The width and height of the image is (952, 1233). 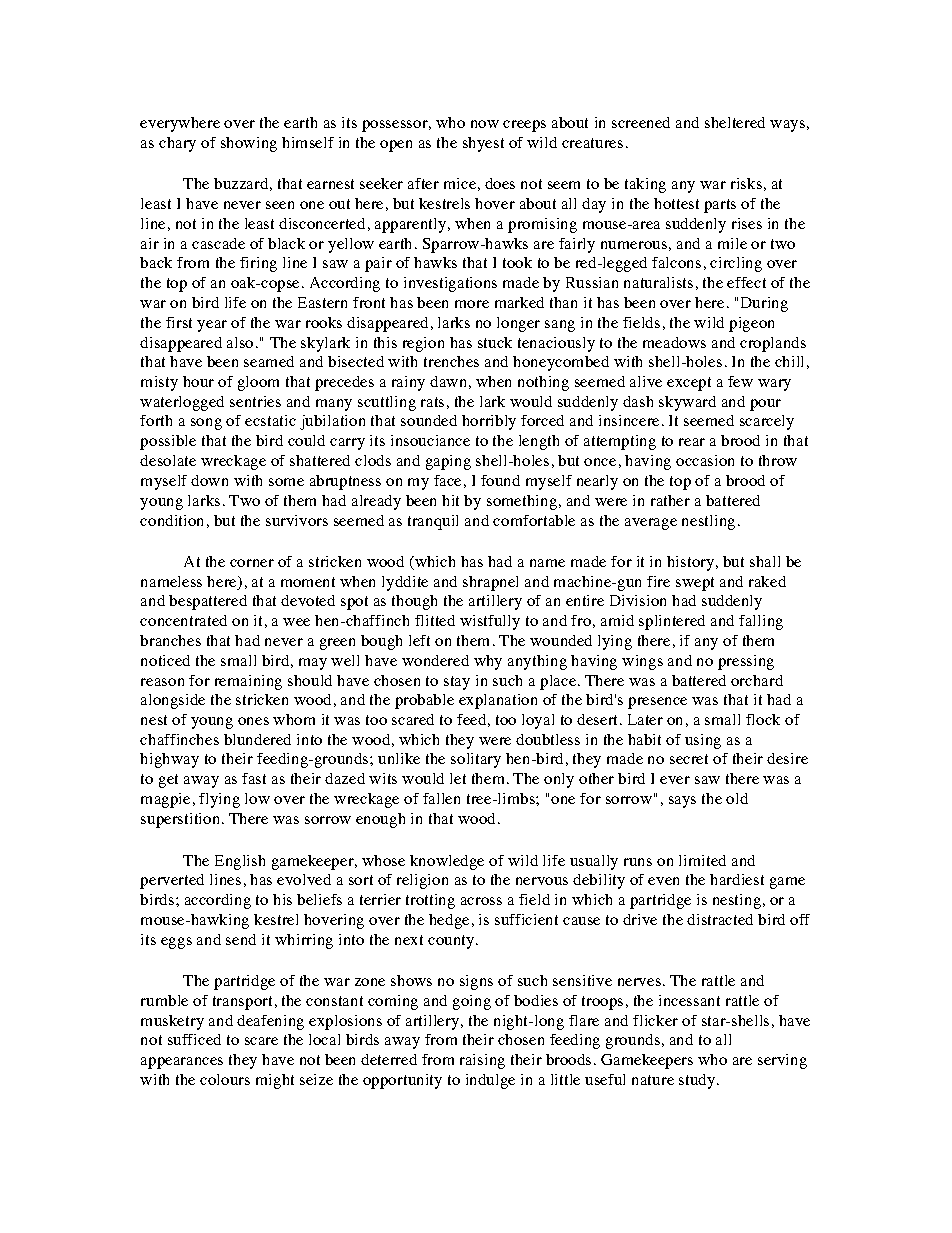 I want to click on colours, so click(x=225, y=1079).
